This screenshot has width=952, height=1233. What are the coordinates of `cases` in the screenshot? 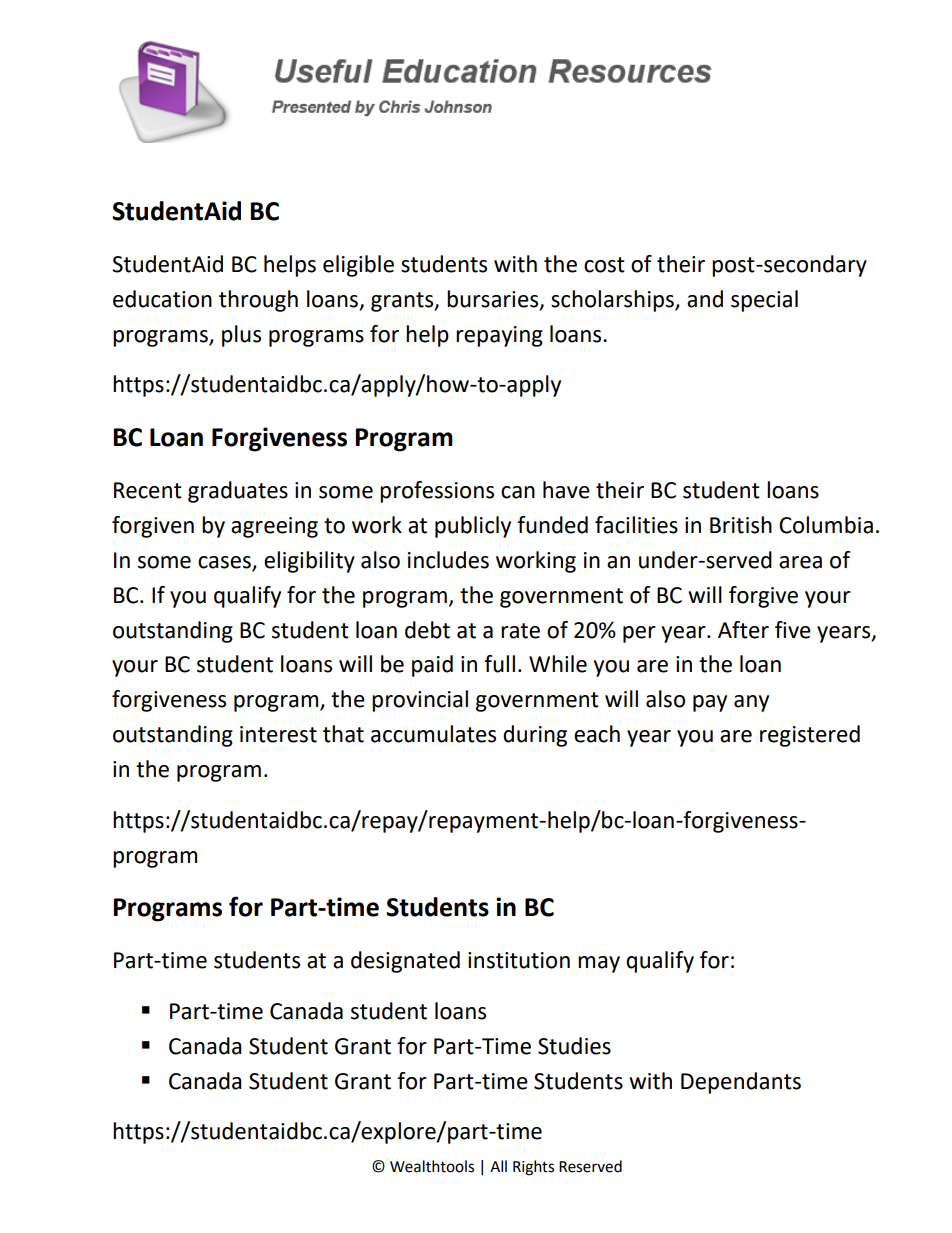 It's located at (224, 562).
